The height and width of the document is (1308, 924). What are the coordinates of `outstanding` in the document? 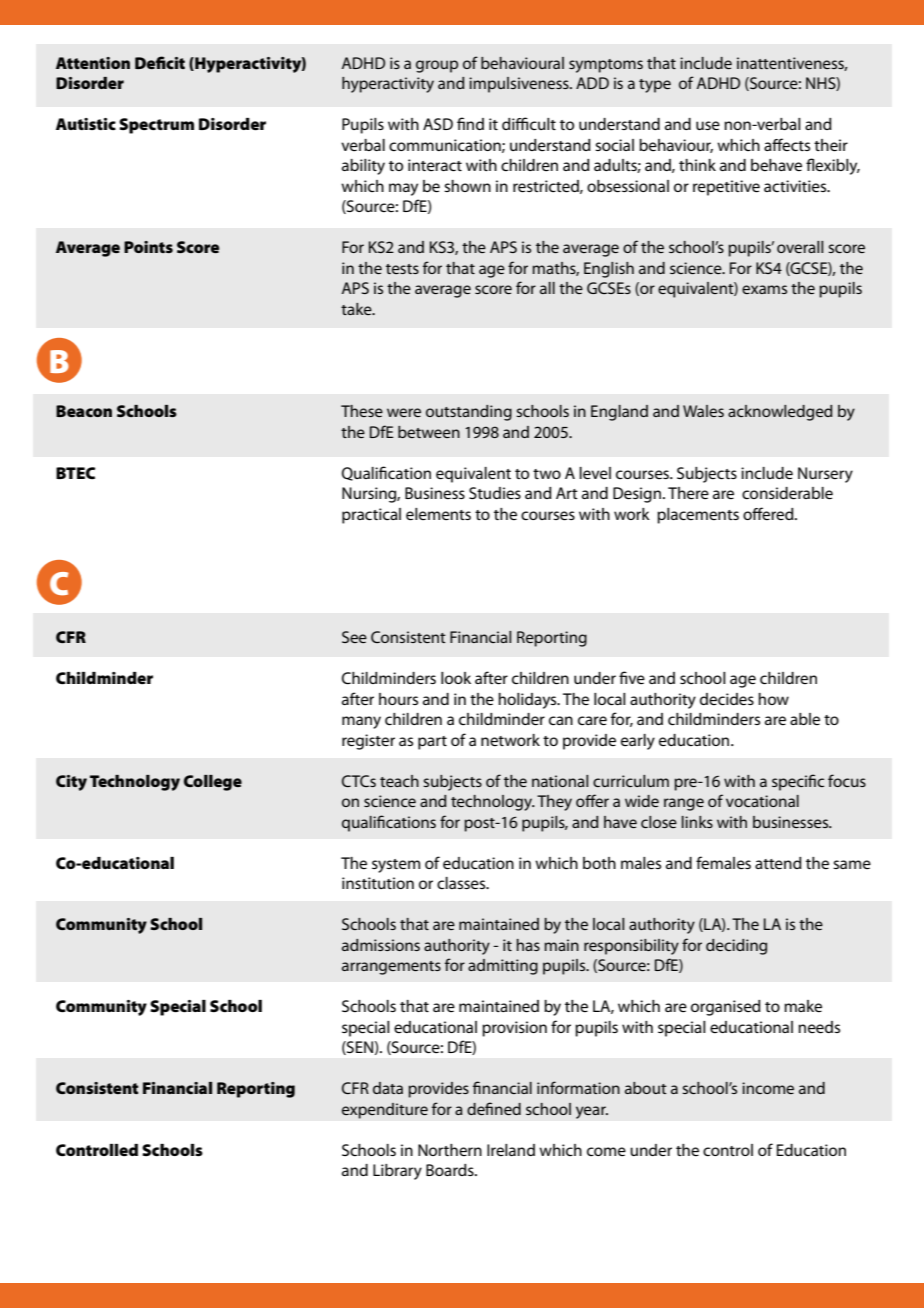 It's located at (469, 413).
